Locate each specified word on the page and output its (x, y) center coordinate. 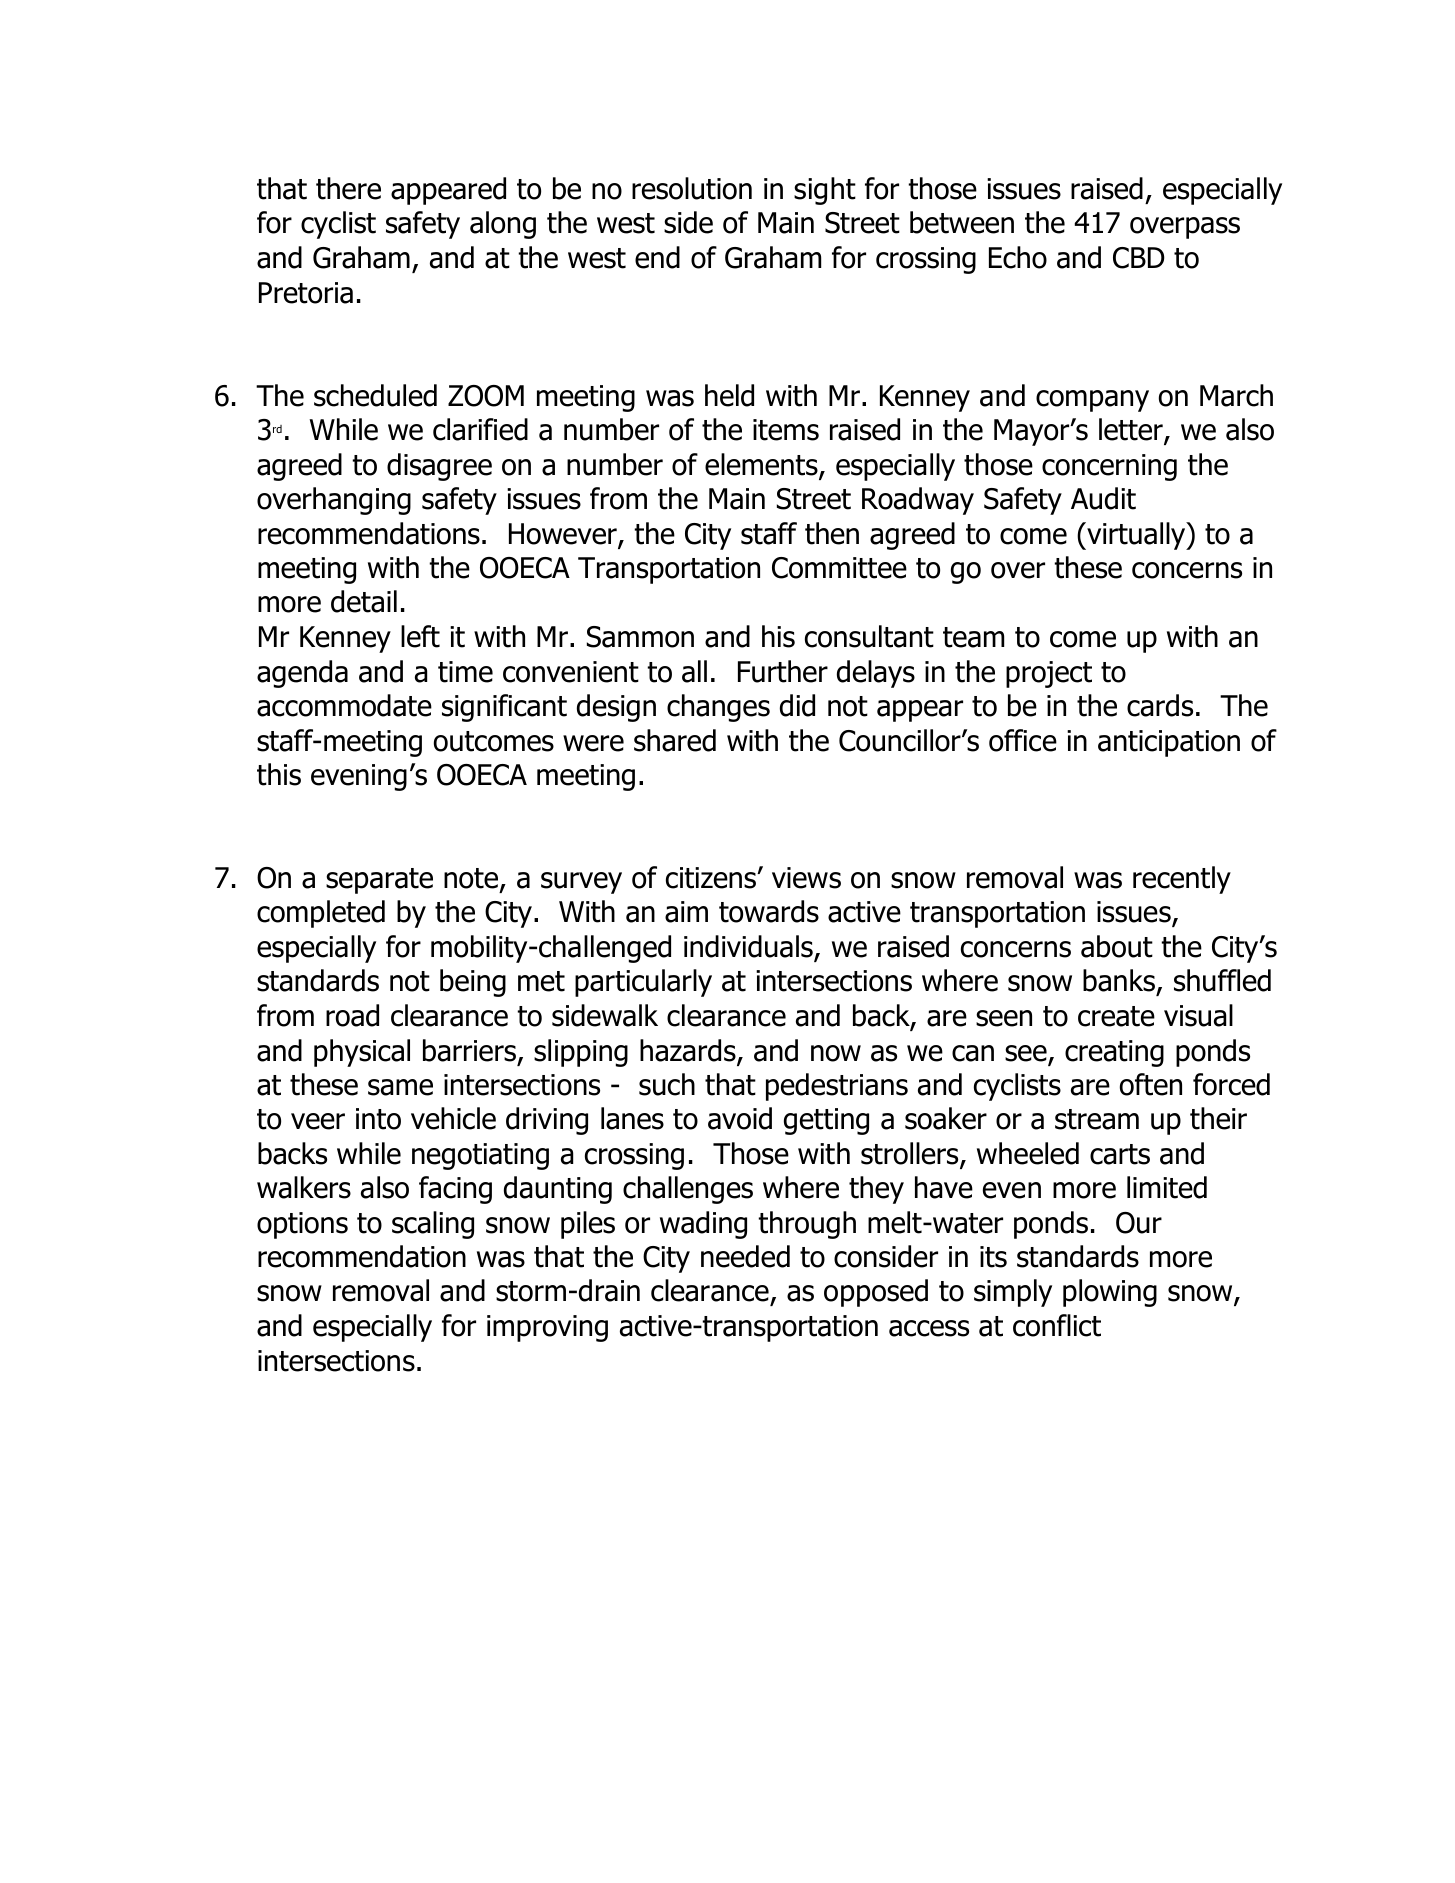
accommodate (344, 705)
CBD (1139, 258)
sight (825, 191)
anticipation (1169, 743)
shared (675, 740)
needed (745, 1256)
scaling (433, 1225)
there (348, 188)
